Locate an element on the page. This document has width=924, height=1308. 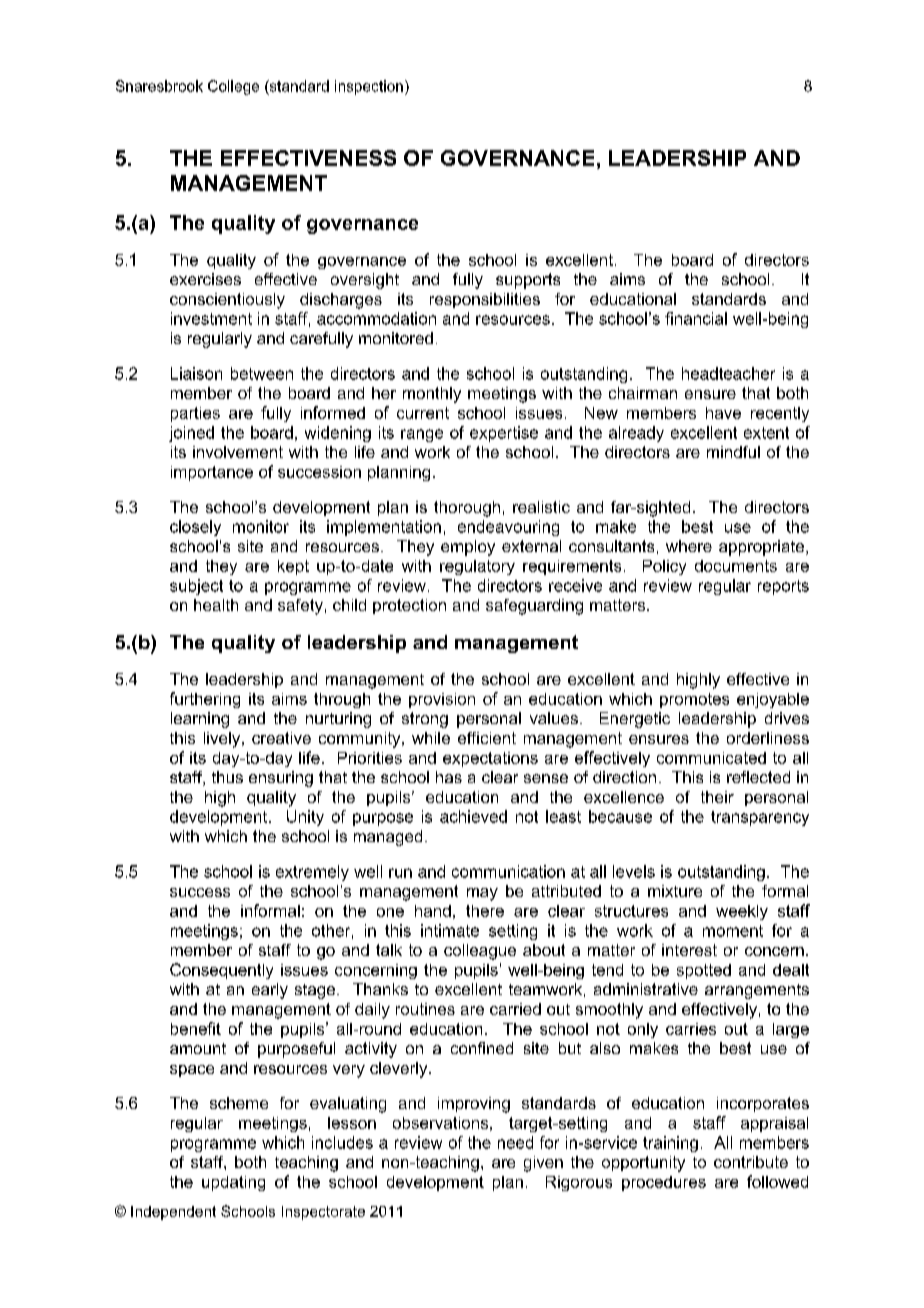
updating is located at coordinates (233, 1183).
